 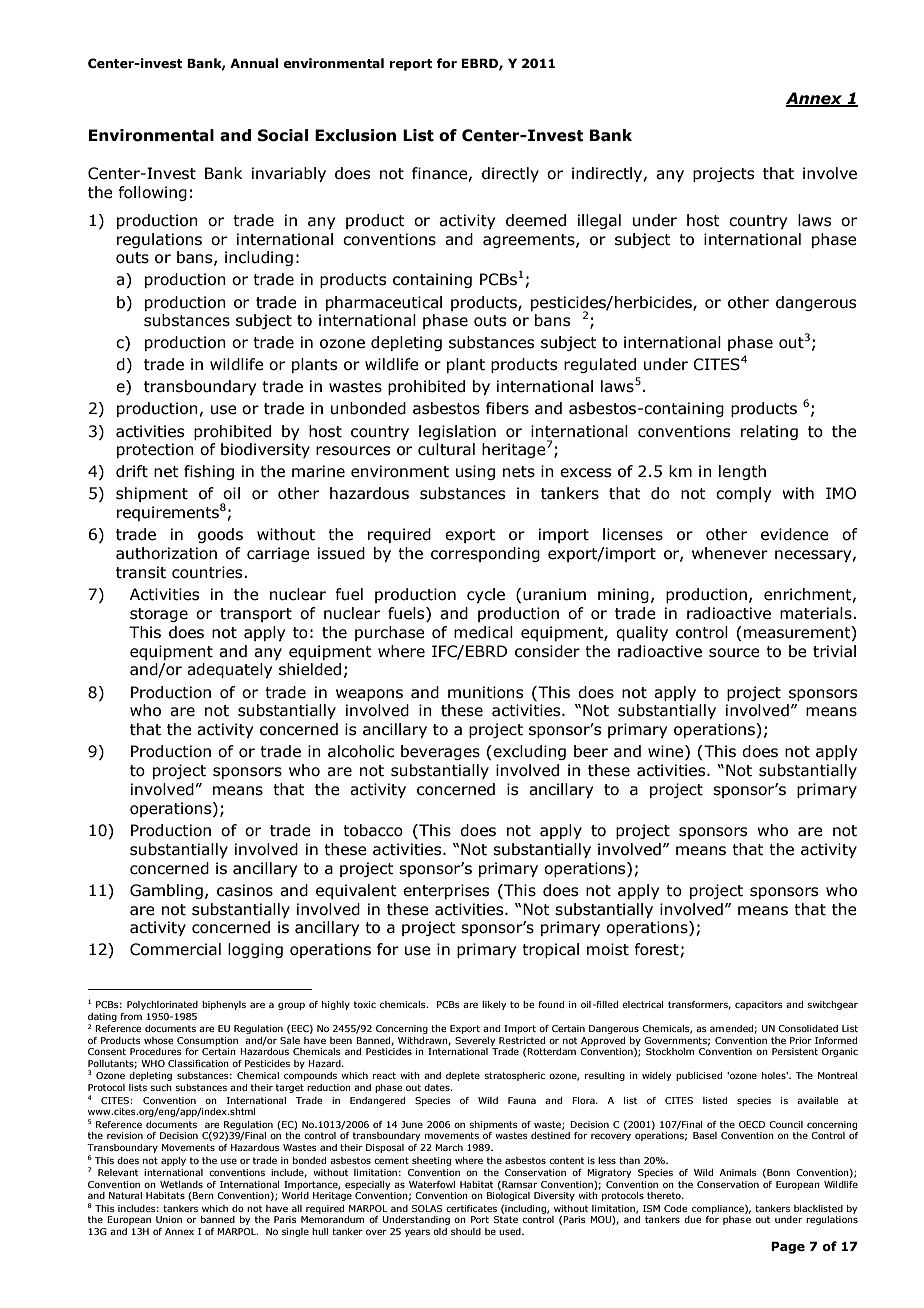 What do you see at coordinates (229, 670) in the screenshot?
I see `adequately` at bounding box center [229, 670].
